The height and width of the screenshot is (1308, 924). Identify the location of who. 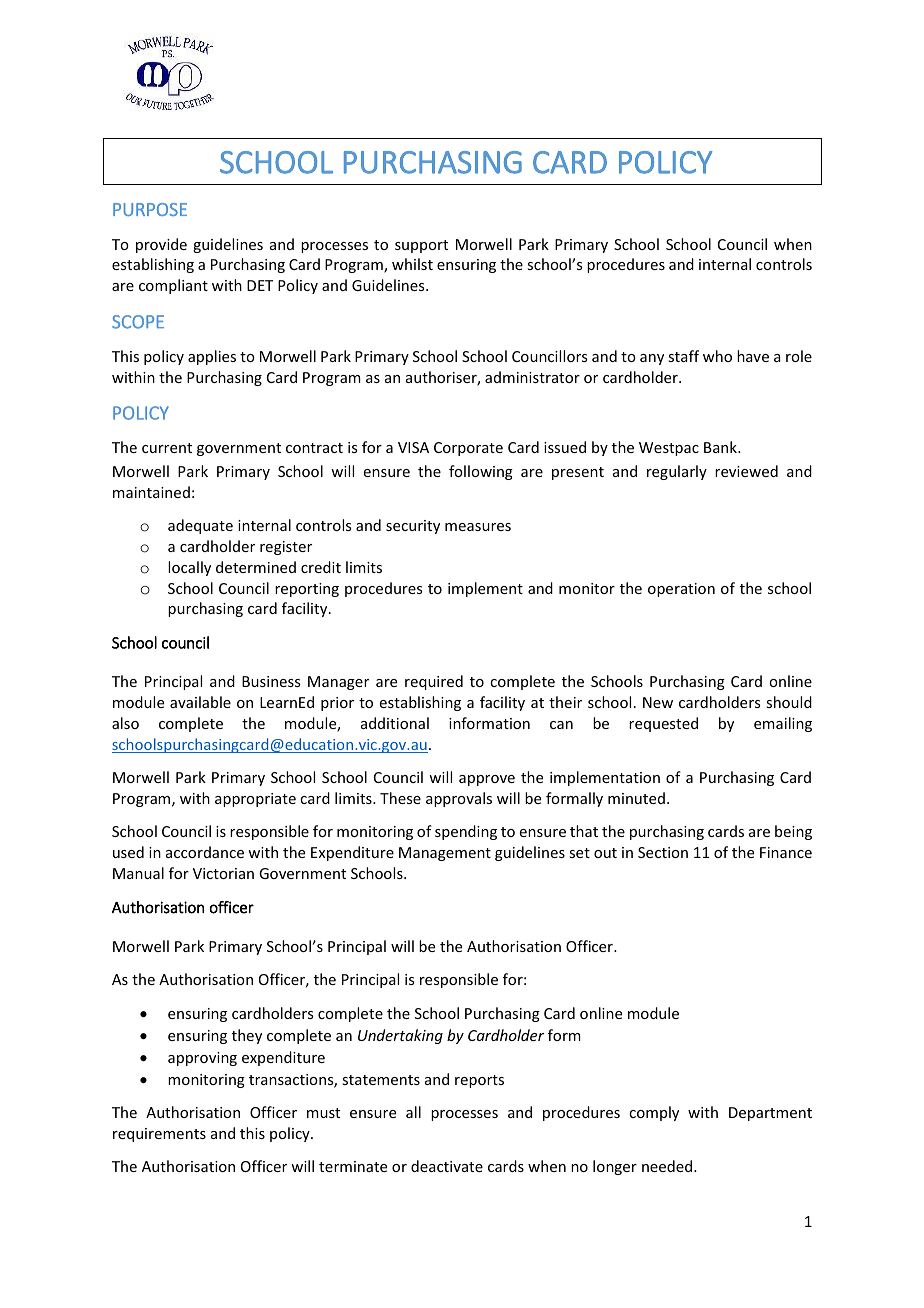
(717, 356).
